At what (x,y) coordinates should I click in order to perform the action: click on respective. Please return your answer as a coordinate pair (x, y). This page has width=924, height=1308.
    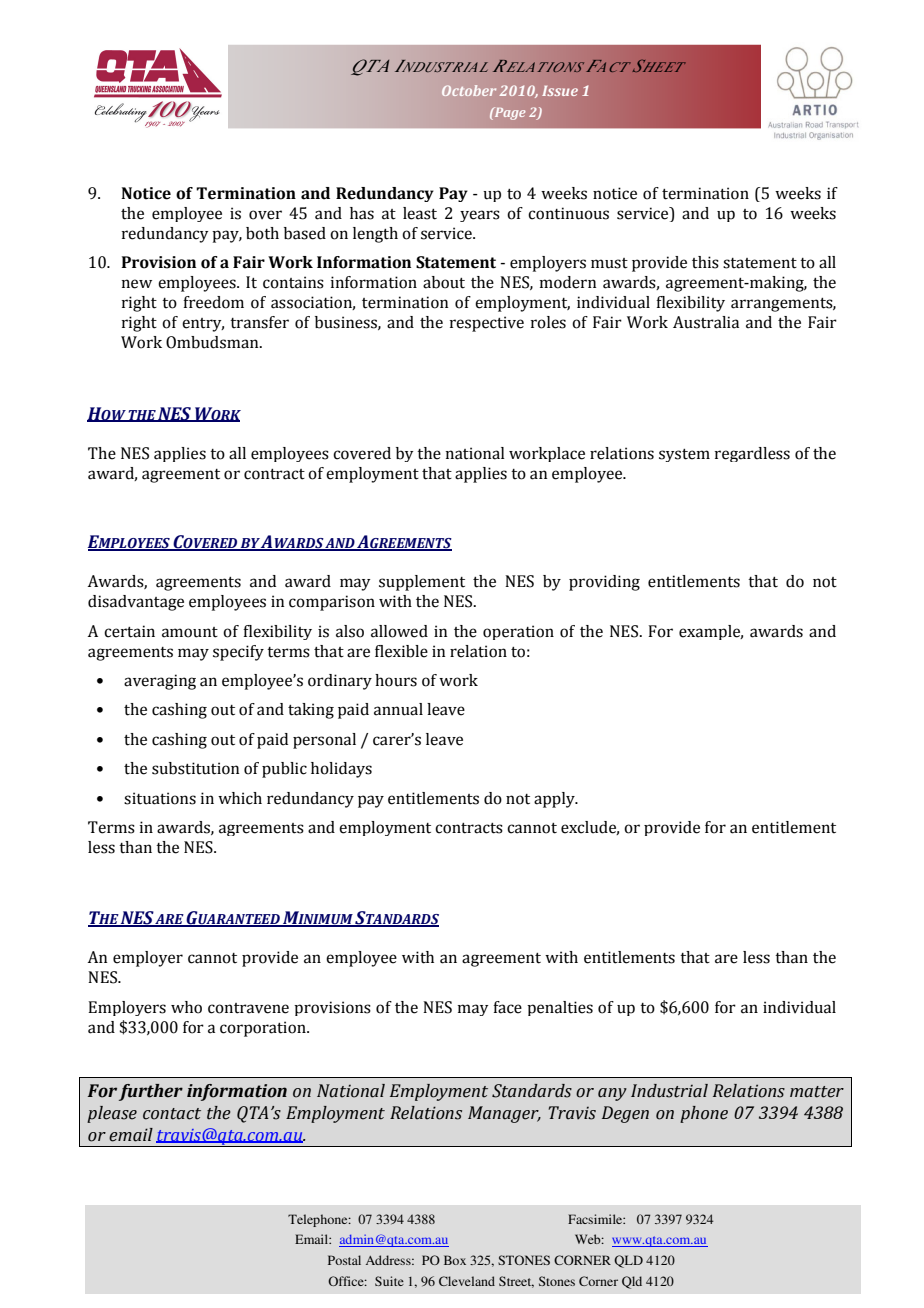
    Looking at the image, I should click on (487, 324).
